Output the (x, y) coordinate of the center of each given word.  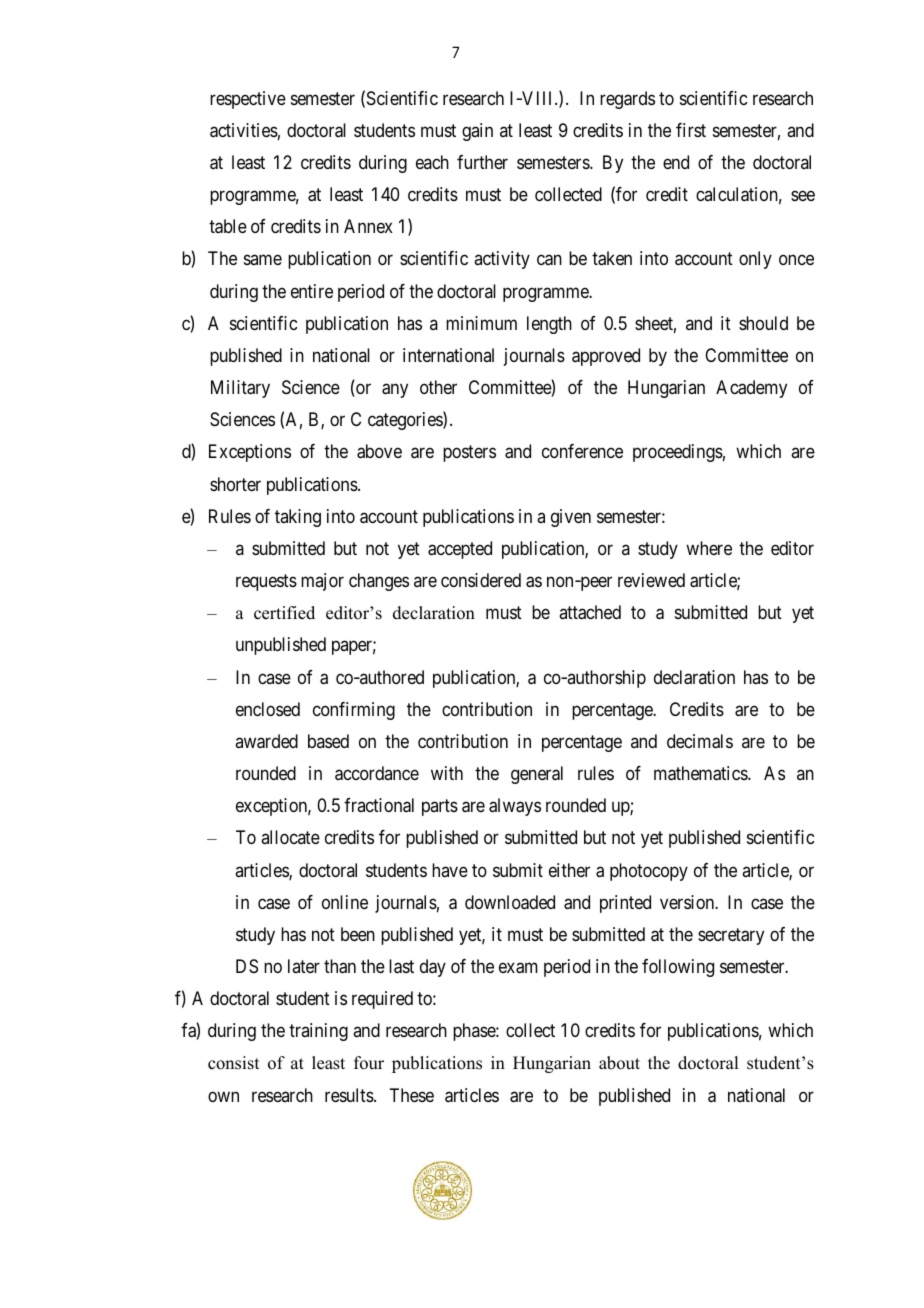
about (619, 1063)
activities (244, 130)
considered (481, 580)
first (691, 130)
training (318, 1032)
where (709, 548)
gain (477, 132)
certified (284, 613)
